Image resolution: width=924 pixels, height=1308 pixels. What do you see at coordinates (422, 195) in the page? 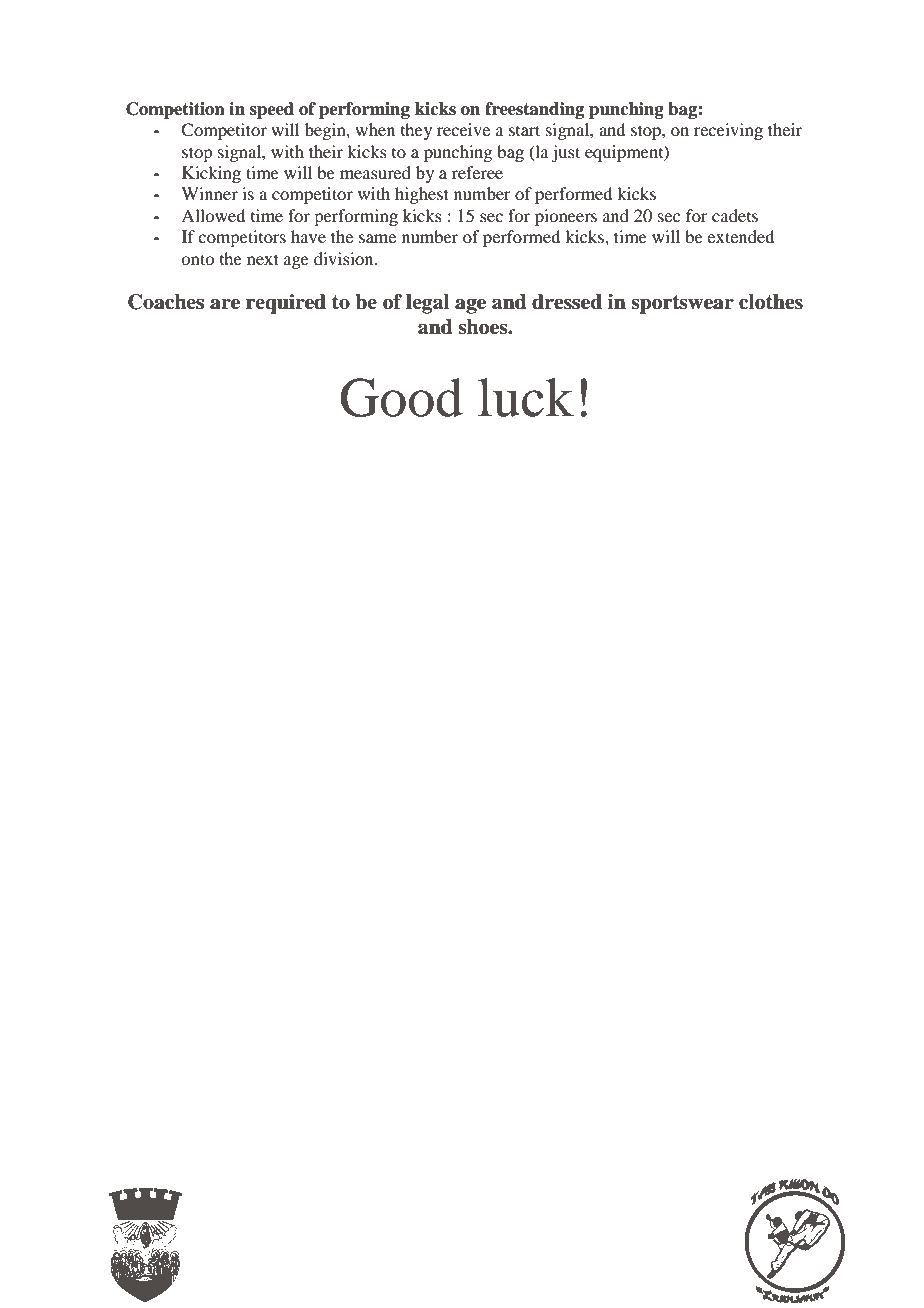
I see `highest` at bounding box center [422, 195].
